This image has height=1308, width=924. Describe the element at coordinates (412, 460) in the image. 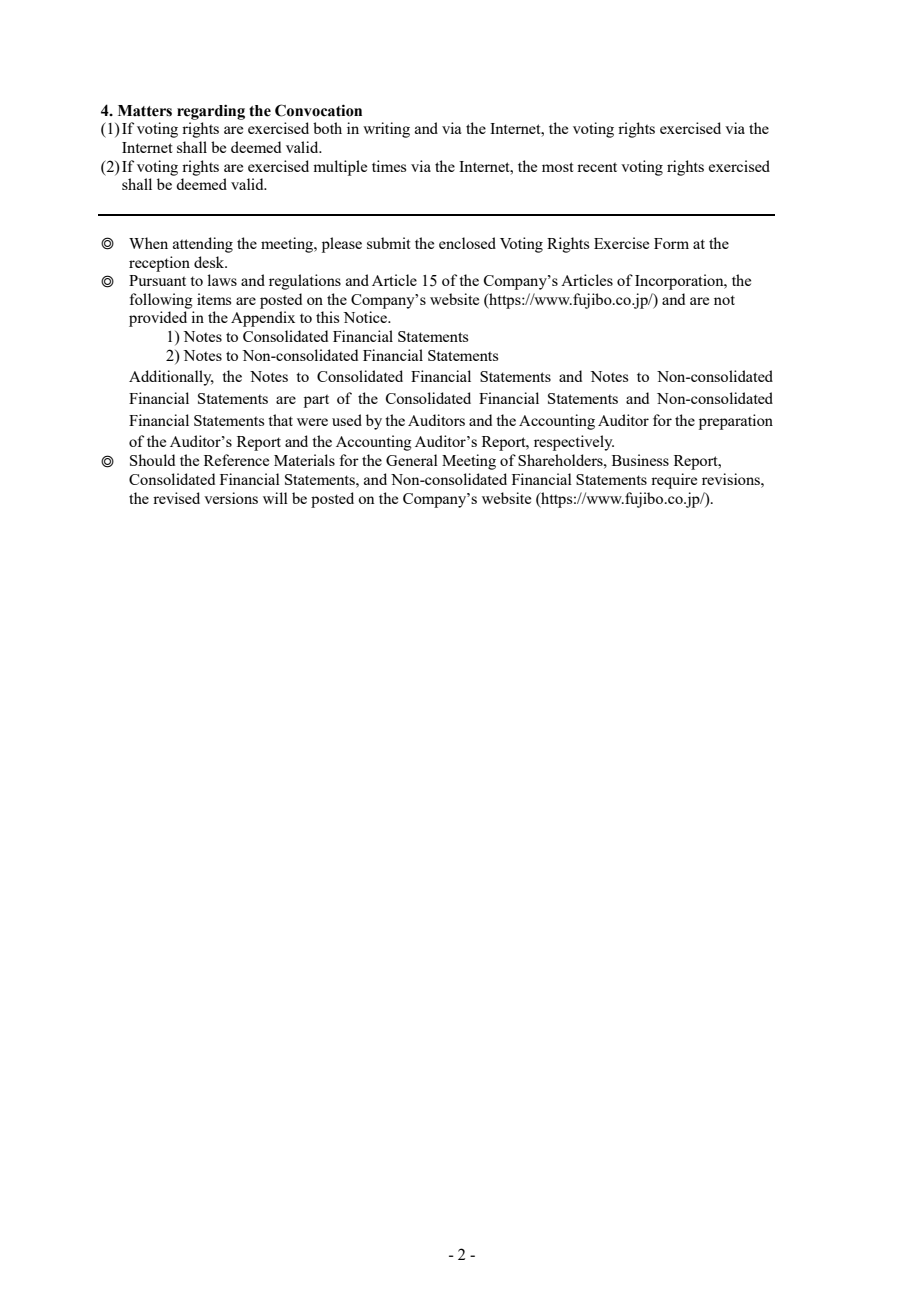

I see `General` at that location.
